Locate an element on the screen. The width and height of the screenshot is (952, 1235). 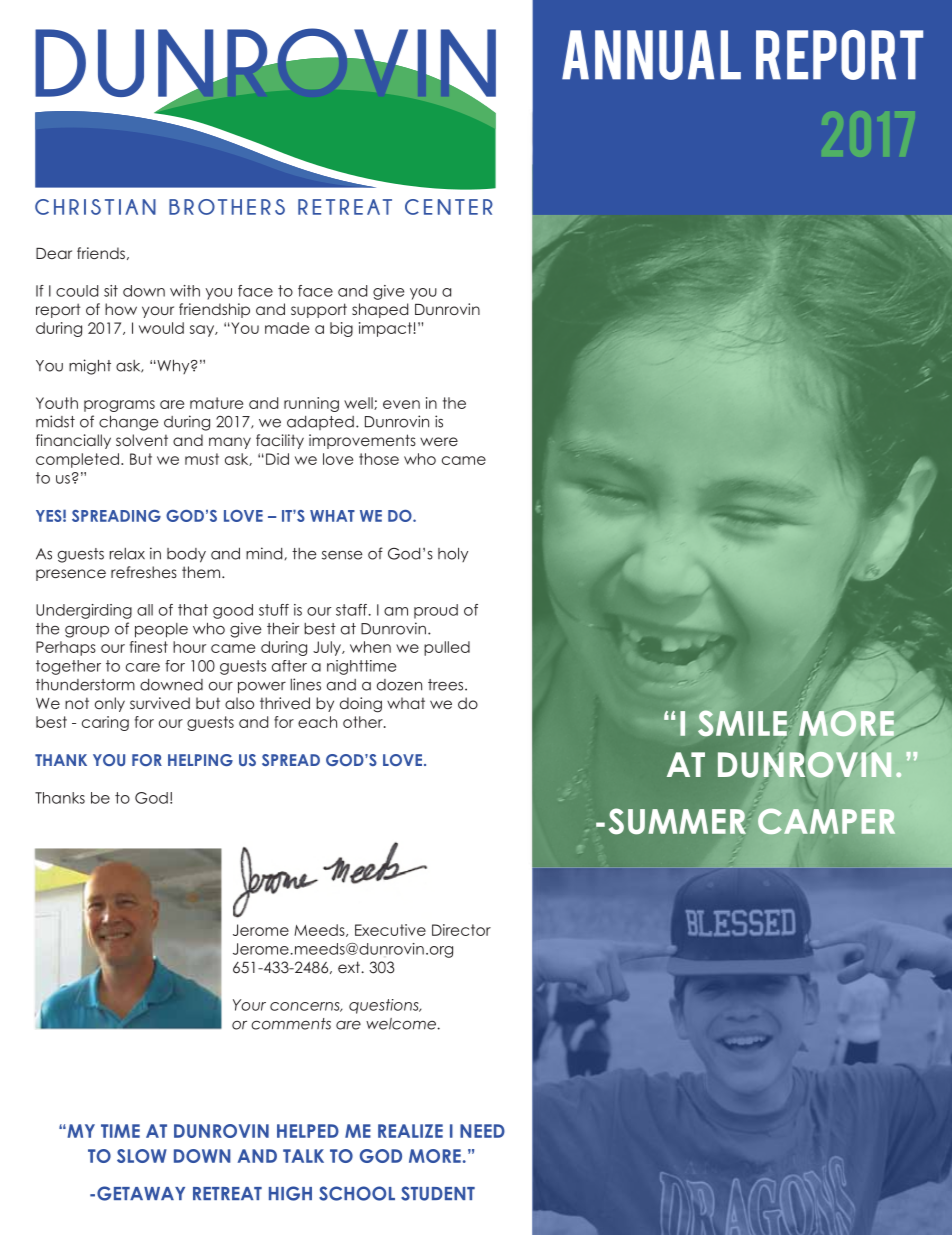
SLOW is located at coordinates (142, 1156).
